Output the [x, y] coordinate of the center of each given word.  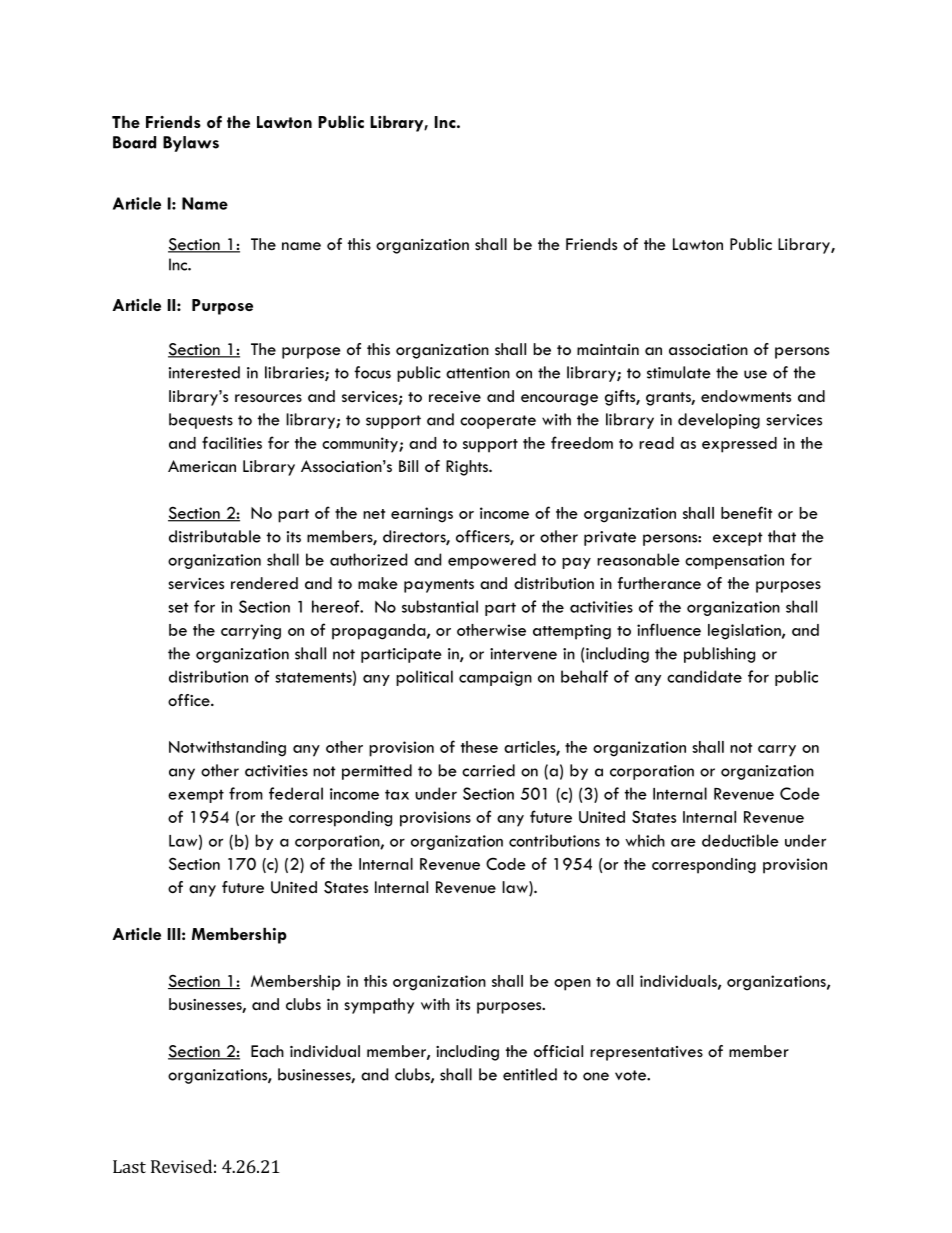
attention [478, 373]
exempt [196, 796]
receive [455, 396]
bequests [201, 421]
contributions [554, 840]
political [424, 678]
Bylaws [191, 144]
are [683, 842]
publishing [719, 655]
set [178, 607]
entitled [530, 1074]
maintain [608, 349]
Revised [181, 1166]
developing [719, 421]
